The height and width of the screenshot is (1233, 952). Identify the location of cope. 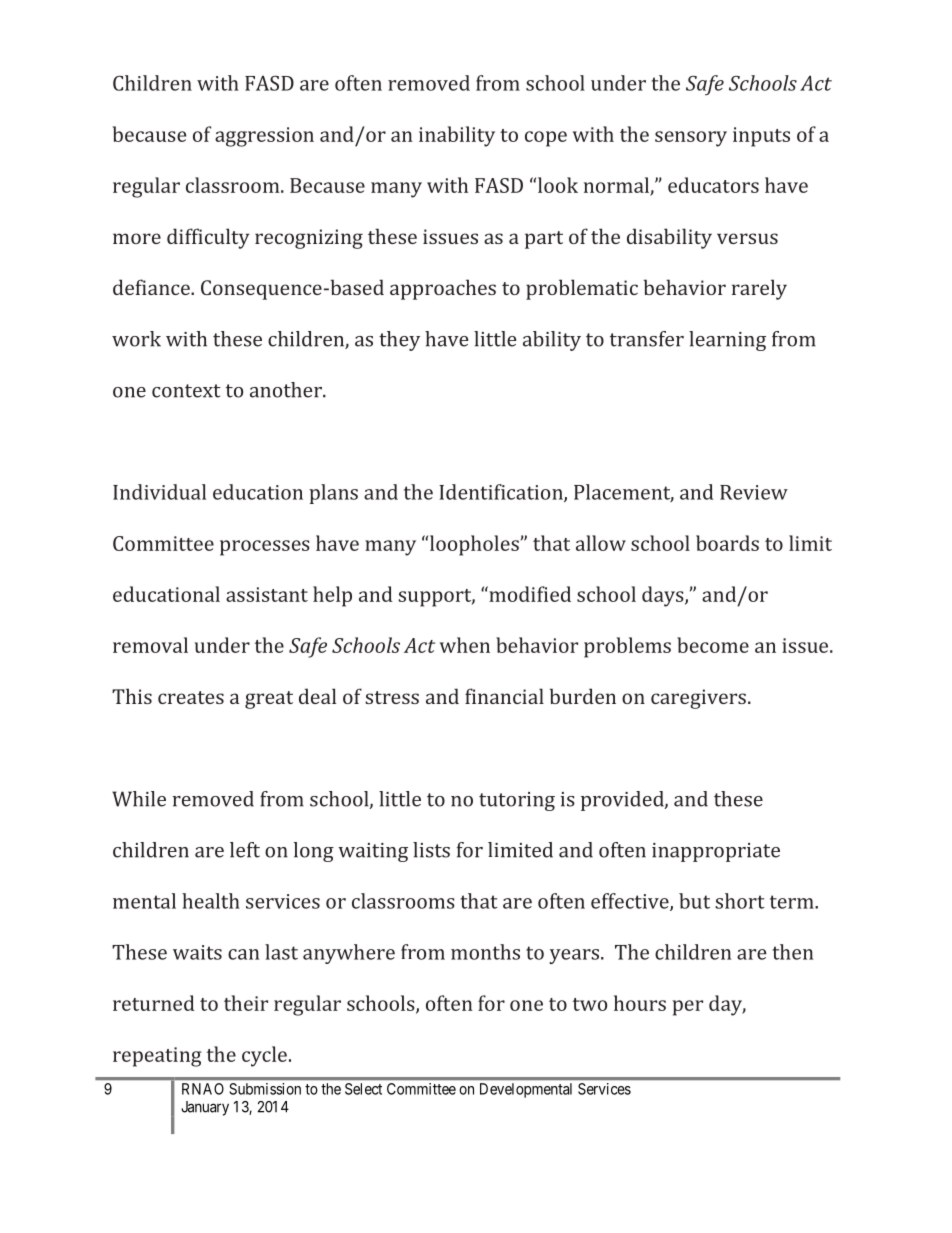
(546, 139).
